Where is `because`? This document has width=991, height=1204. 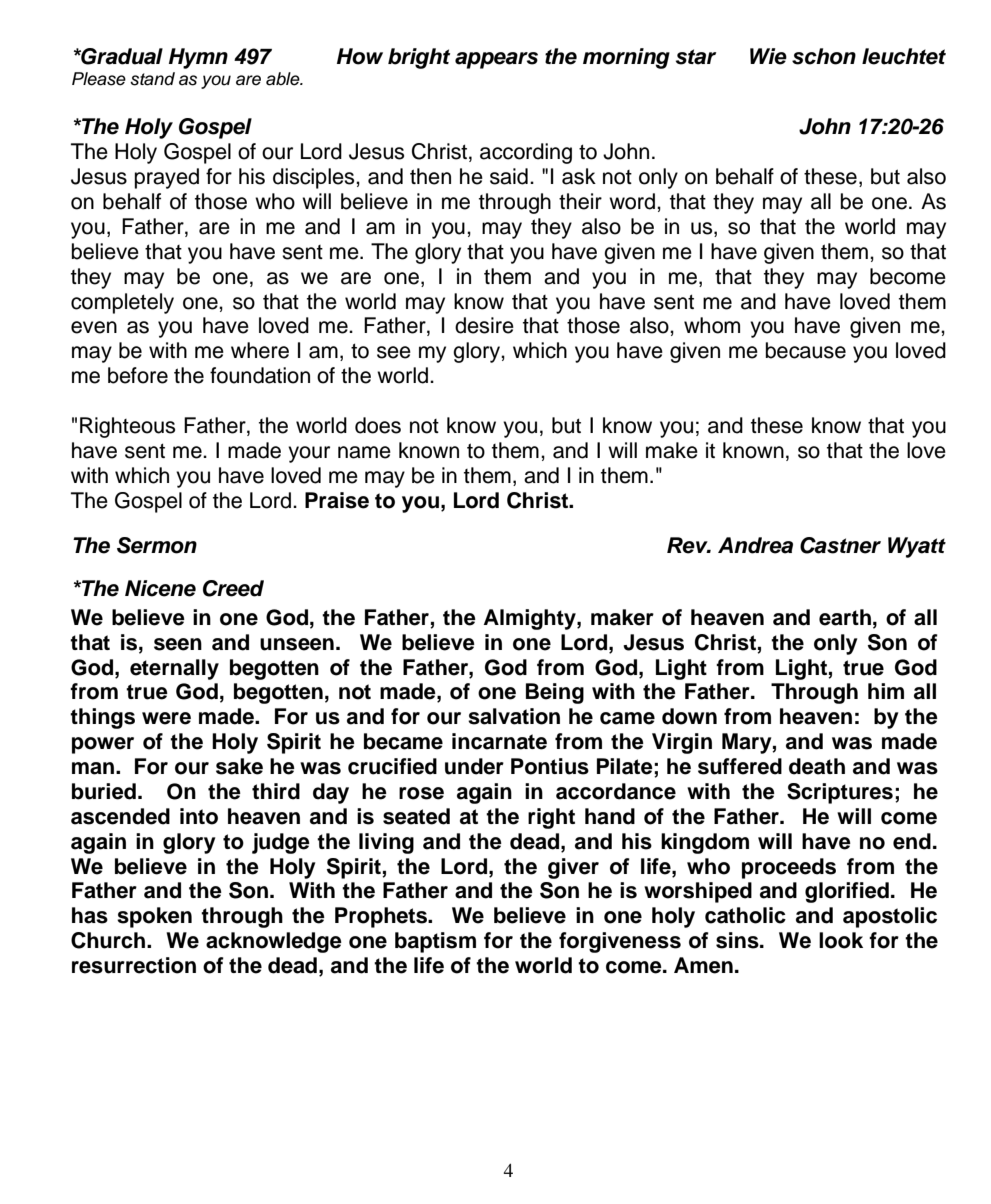 because is located at coordinates (806, 350).
